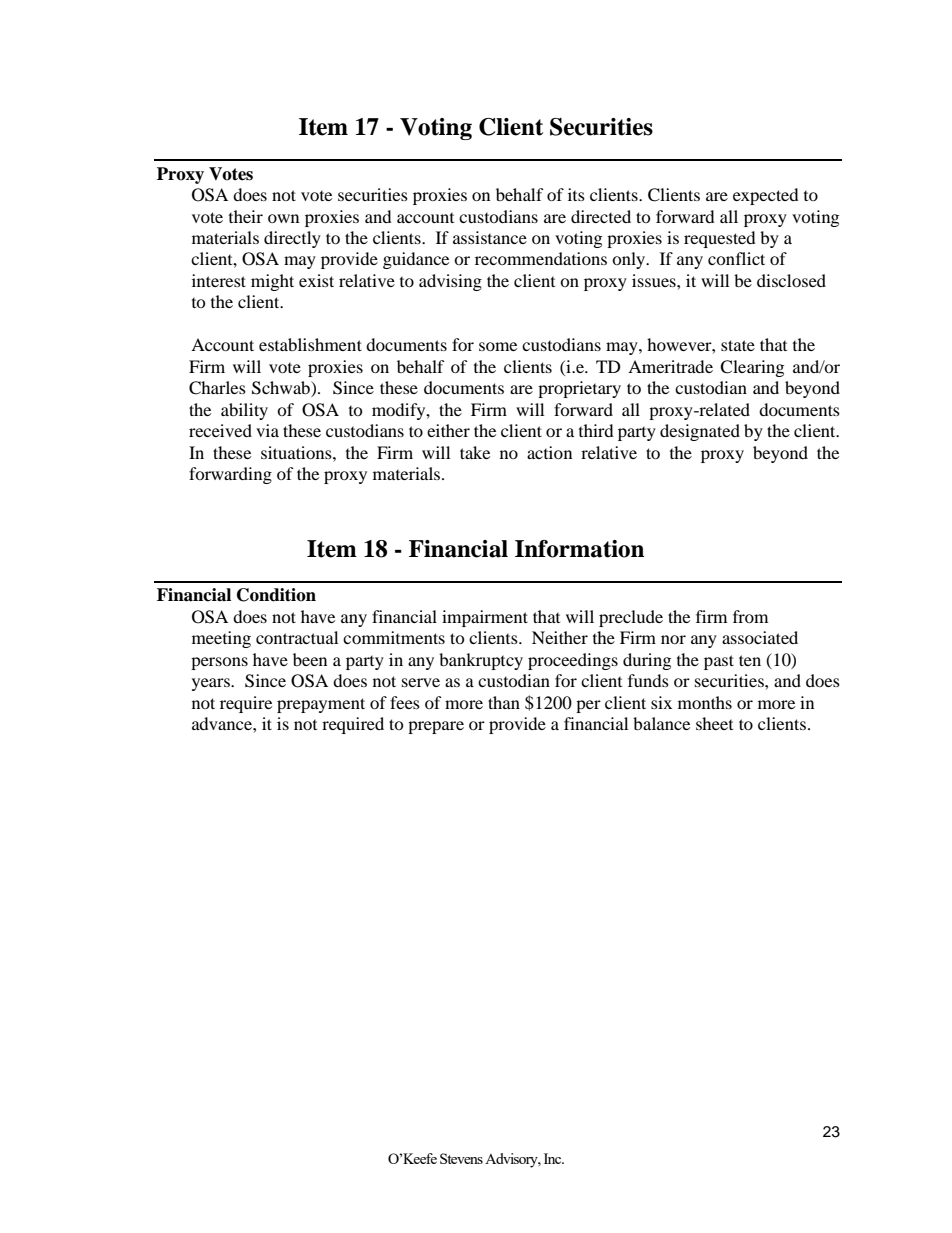 This screenshot has width=952, height=1233. Describe the element at coordinates (719, 662) in the screenshot. I see `past` at that location.
